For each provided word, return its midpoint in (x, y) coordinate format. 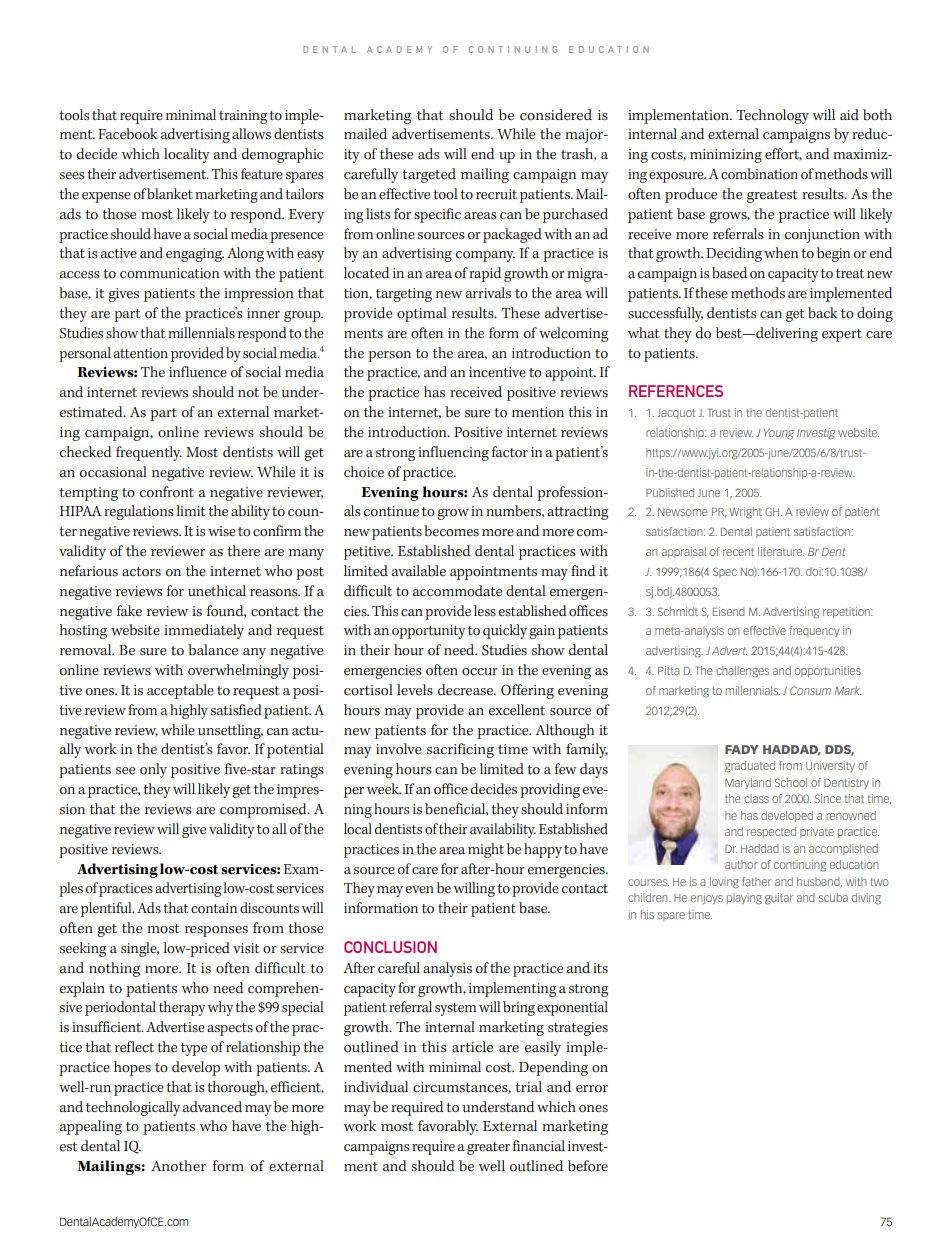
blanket (170, 194)
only (153, 770)
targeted (429, 175)
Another (178, 1166)
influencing (453, 453)
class (756, 798)
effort (783, 154)
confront (167, 492)
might (486, 850)
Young (778, 434)
